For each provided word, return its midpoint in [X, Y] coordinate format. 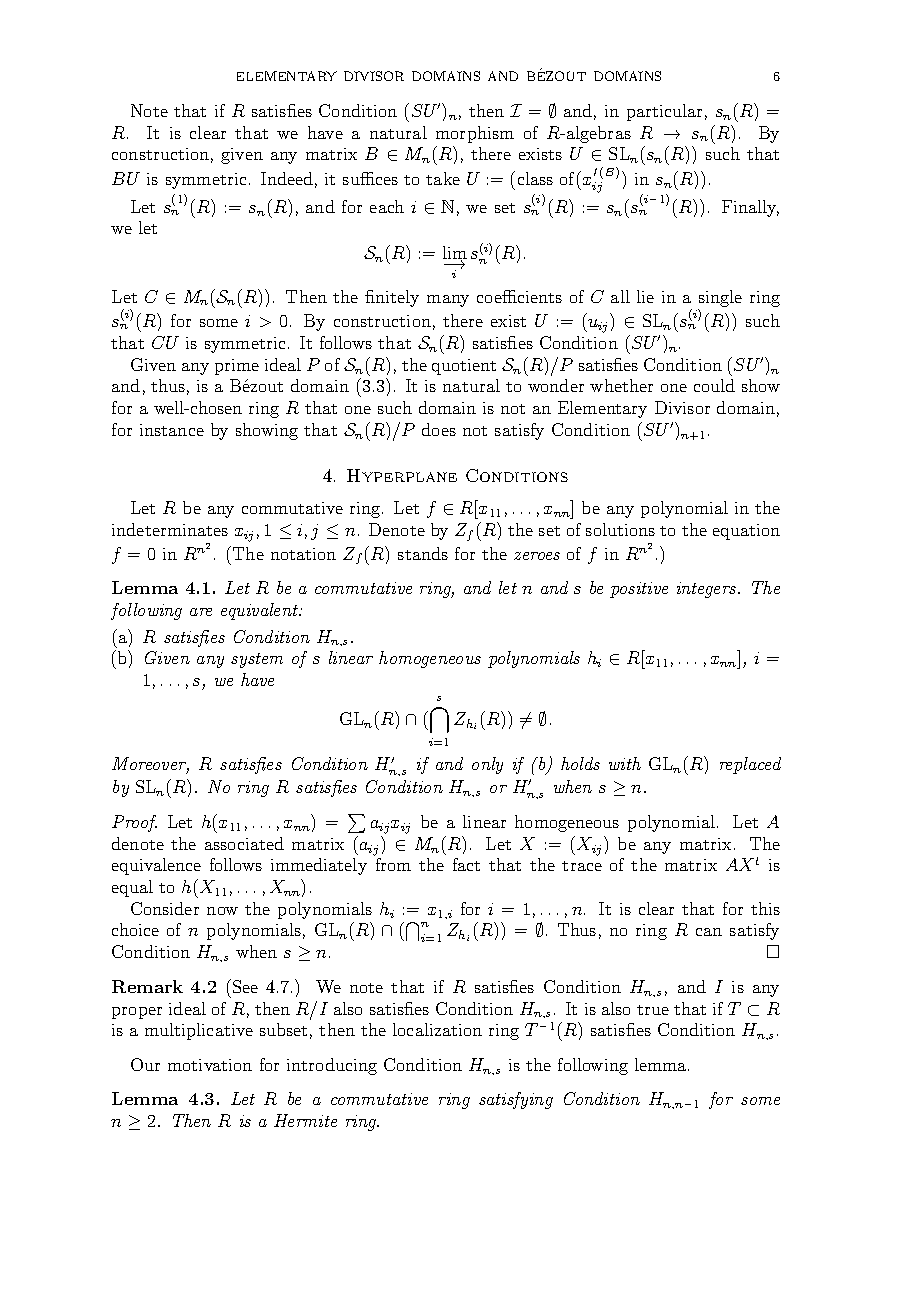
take [443, 178]
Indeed [287, 178]
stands [423, 553]
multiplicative [199, 1031]
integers [708, 590]
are [201, 612]
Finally [750, 208]
